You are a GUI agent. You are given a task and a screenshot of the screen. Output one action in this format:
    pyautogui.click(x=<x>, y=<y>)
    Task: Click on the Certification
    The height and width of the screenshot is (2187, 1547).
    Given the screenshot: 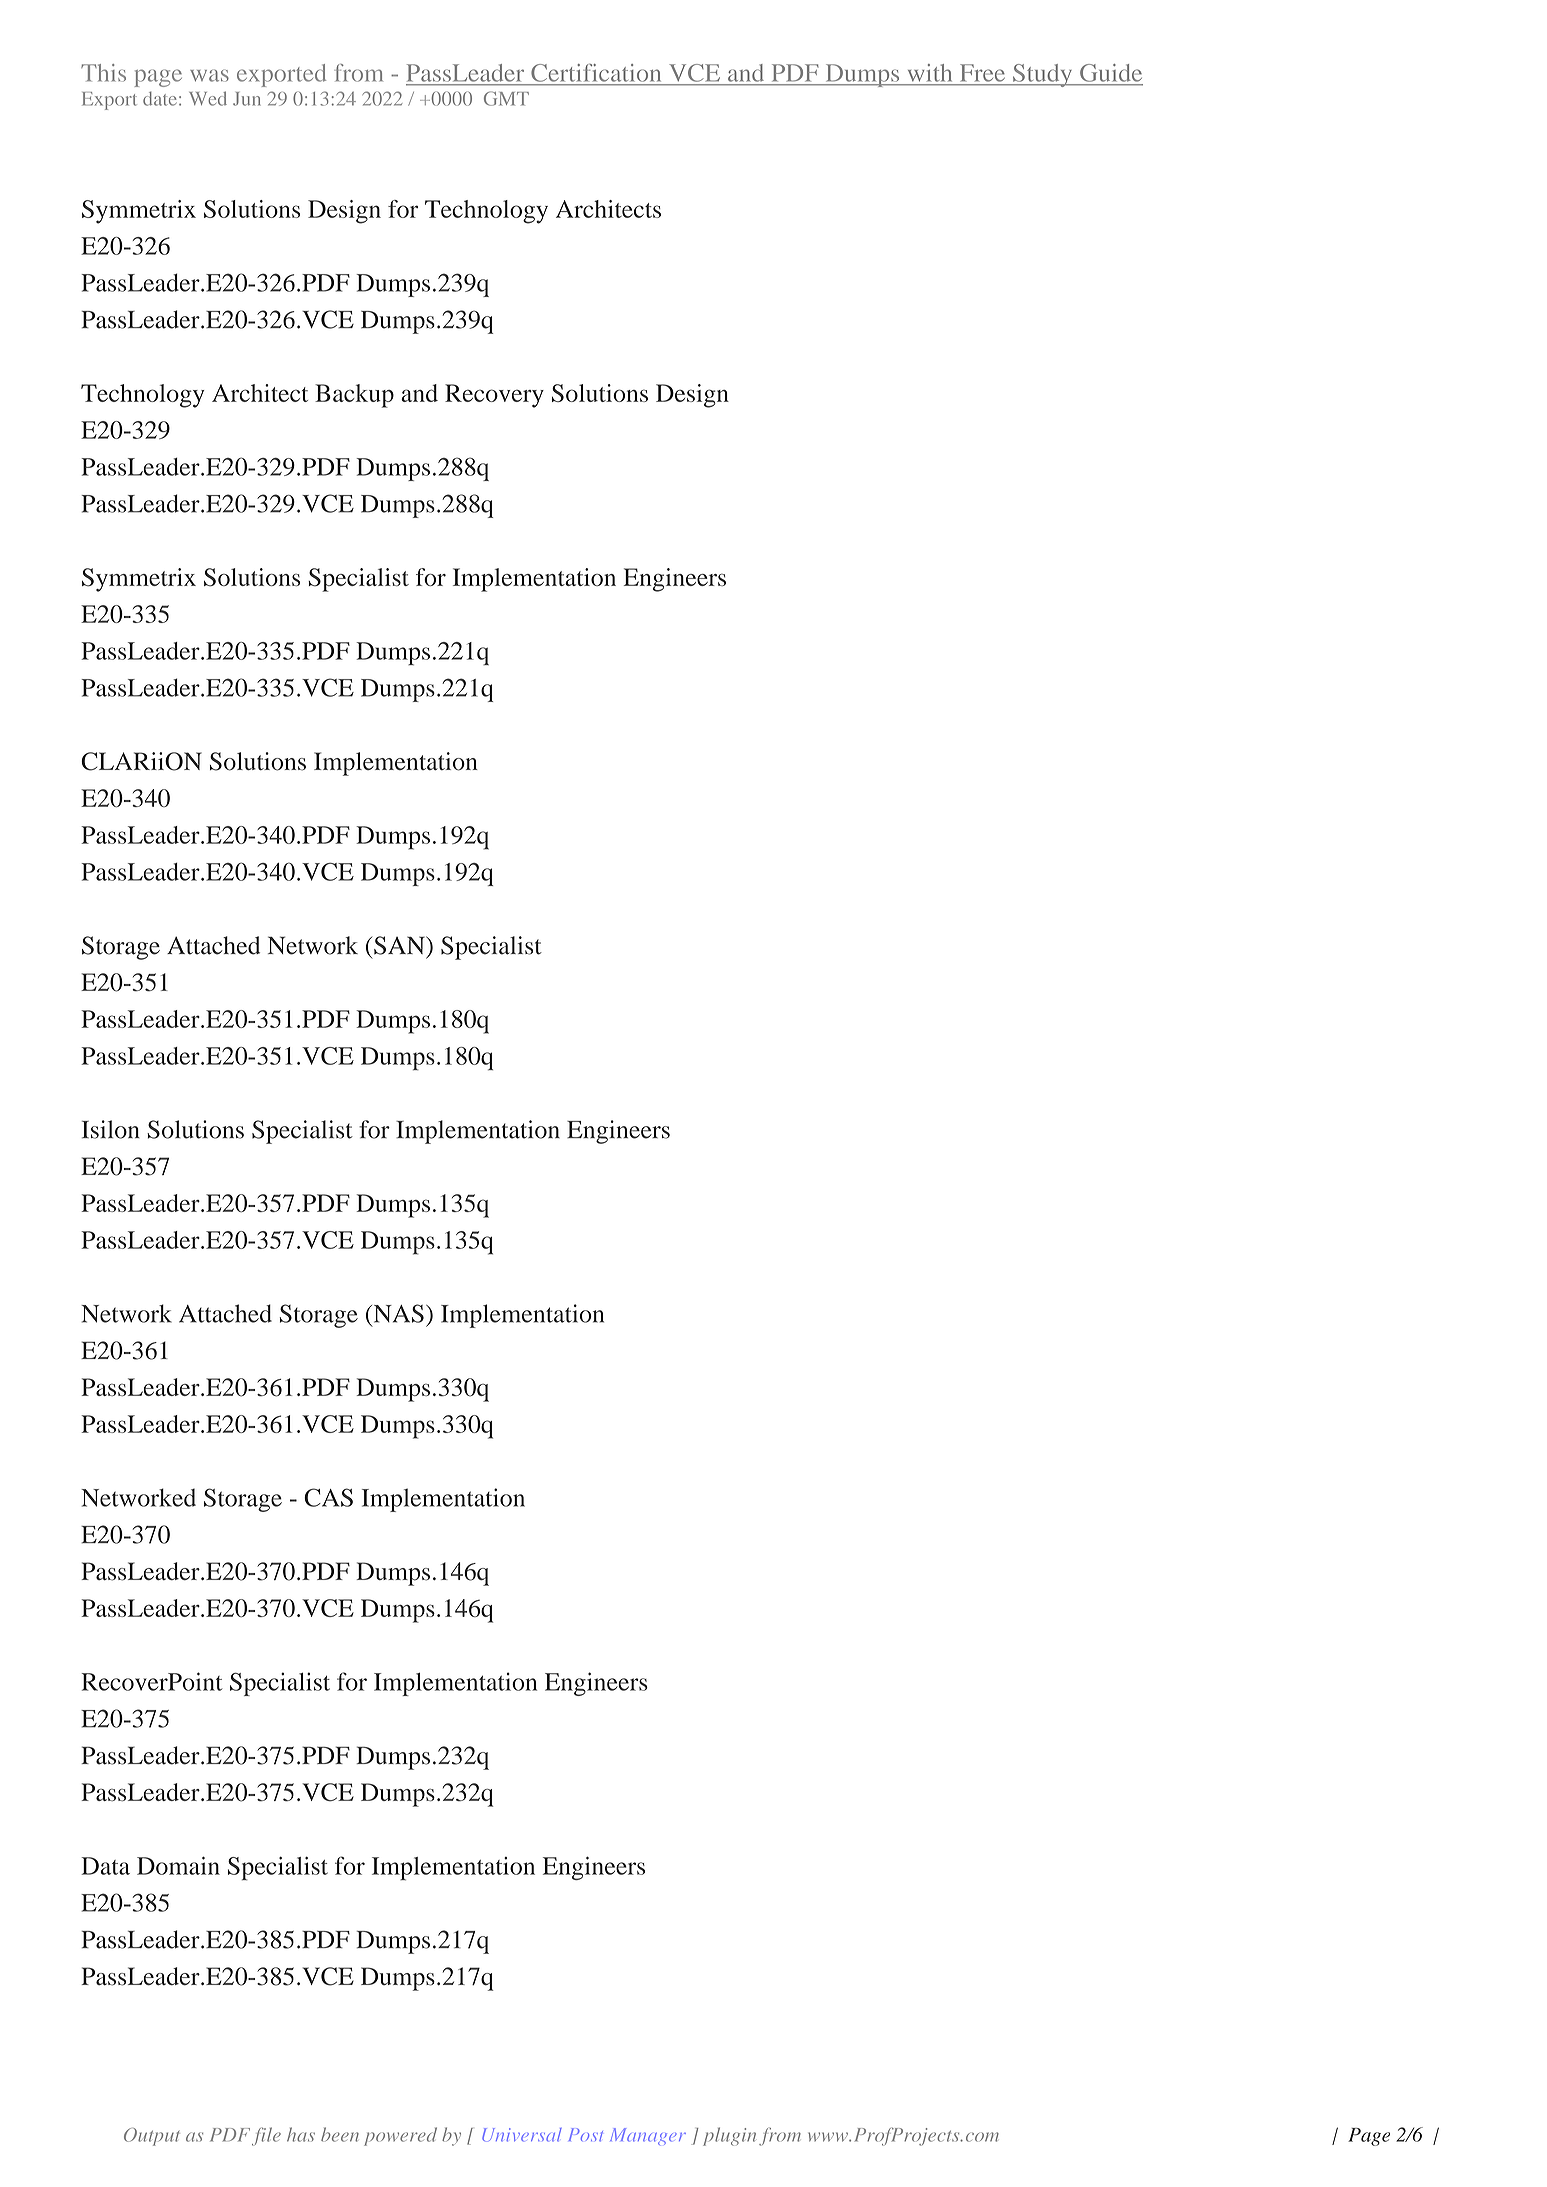 What is the action you would take?
    pyautogui.click(x=596, y=73)
